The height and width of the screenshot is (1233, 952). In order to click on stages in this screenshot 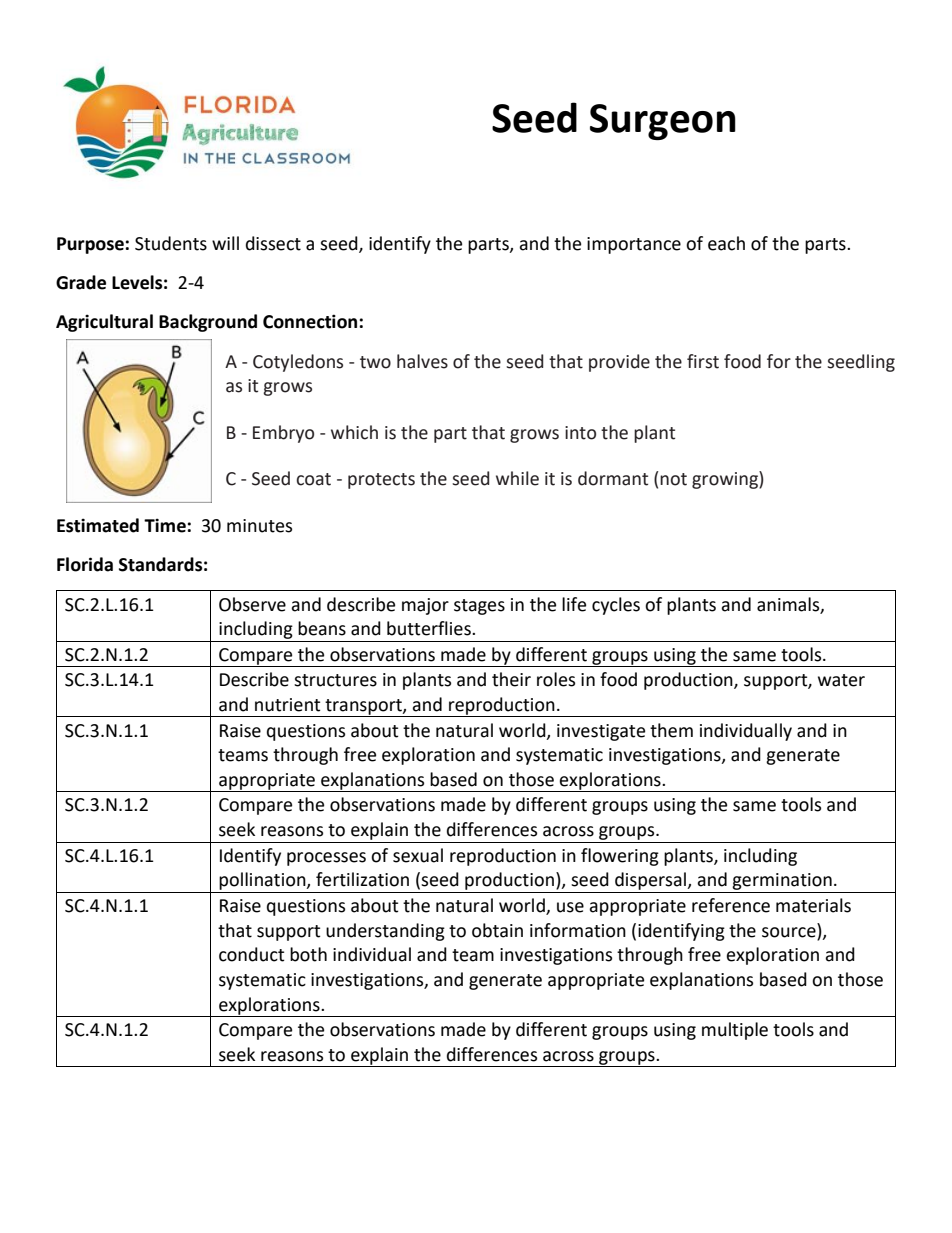, I will do `click(479, 607)`.
